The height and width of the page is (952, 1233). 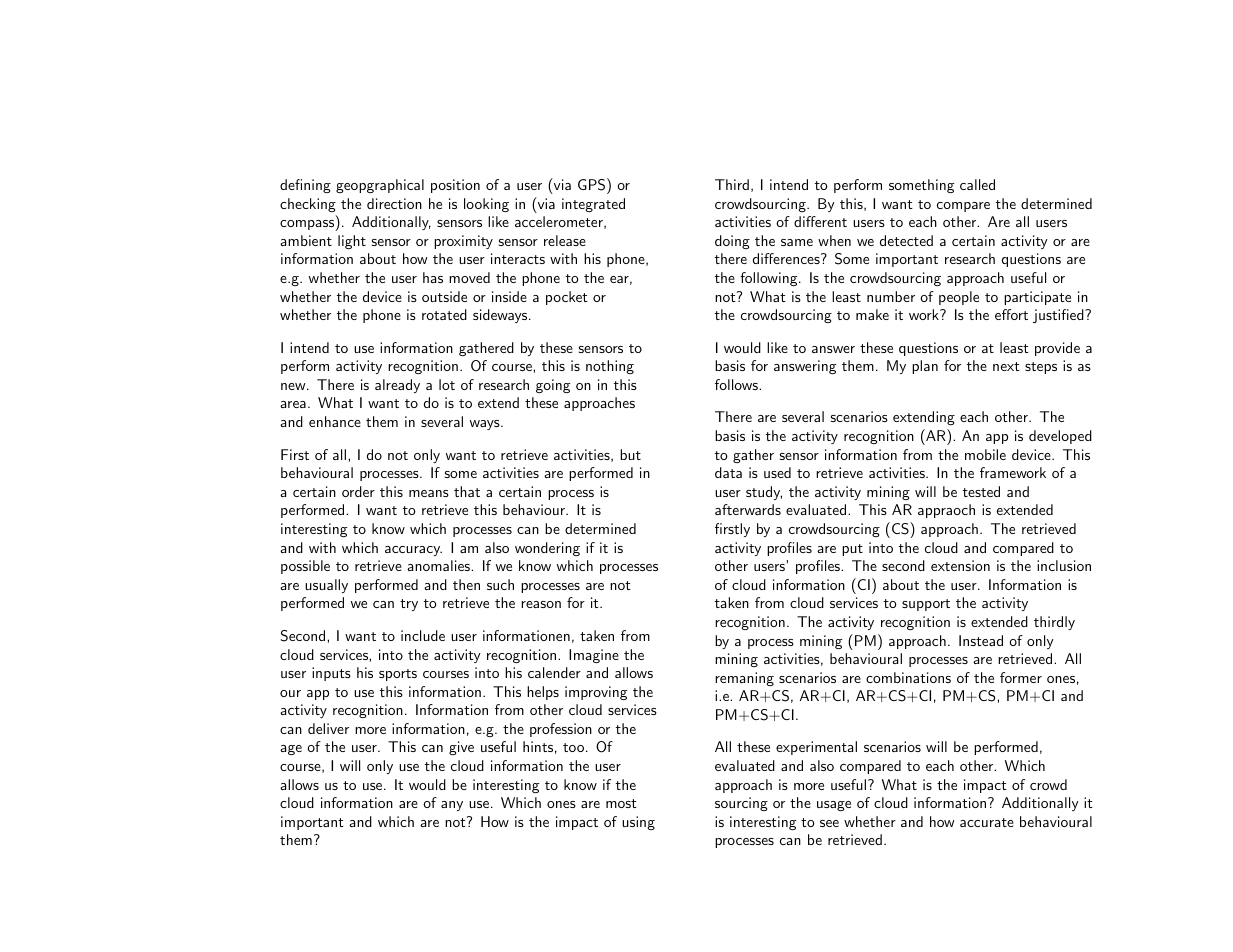 I want to click on sports, so click(x=398, y=675).
